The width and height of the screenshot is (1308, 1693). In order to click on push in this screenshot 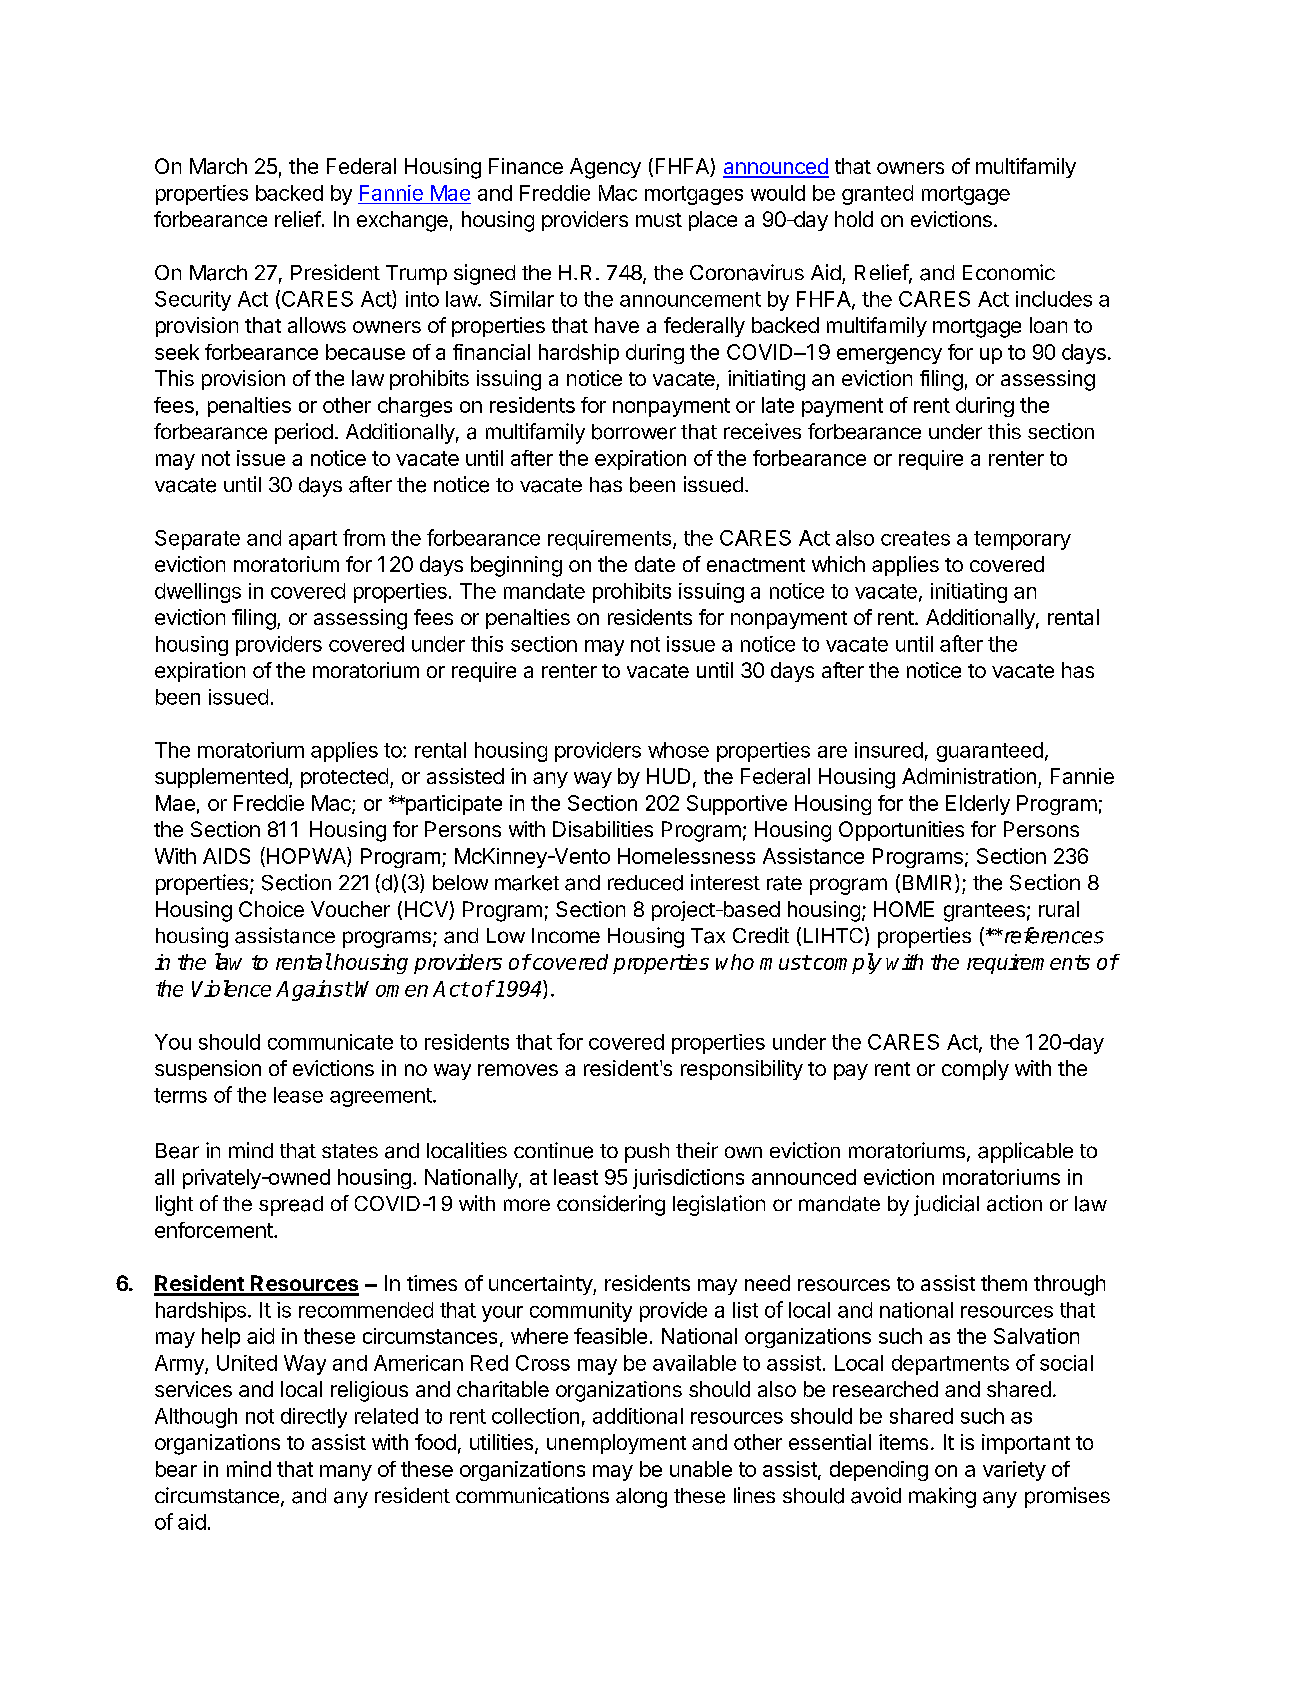, I will do `click(647, 1153)`.
